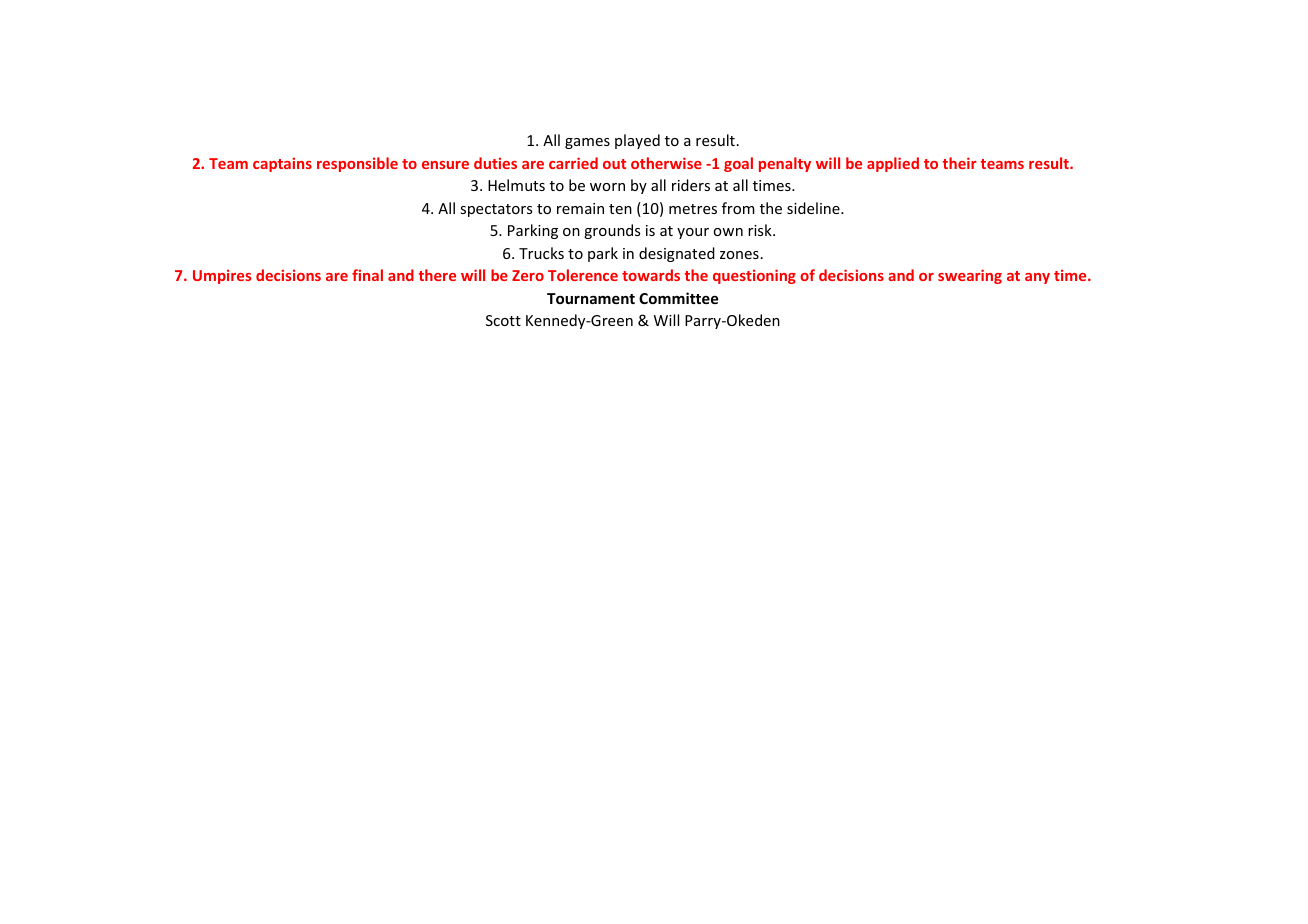 Image resolution: width=1308 pixels, height=924 pixels. Describe the element at coordinates (761, 230) in the screenshot. I see `risk` at that location.
